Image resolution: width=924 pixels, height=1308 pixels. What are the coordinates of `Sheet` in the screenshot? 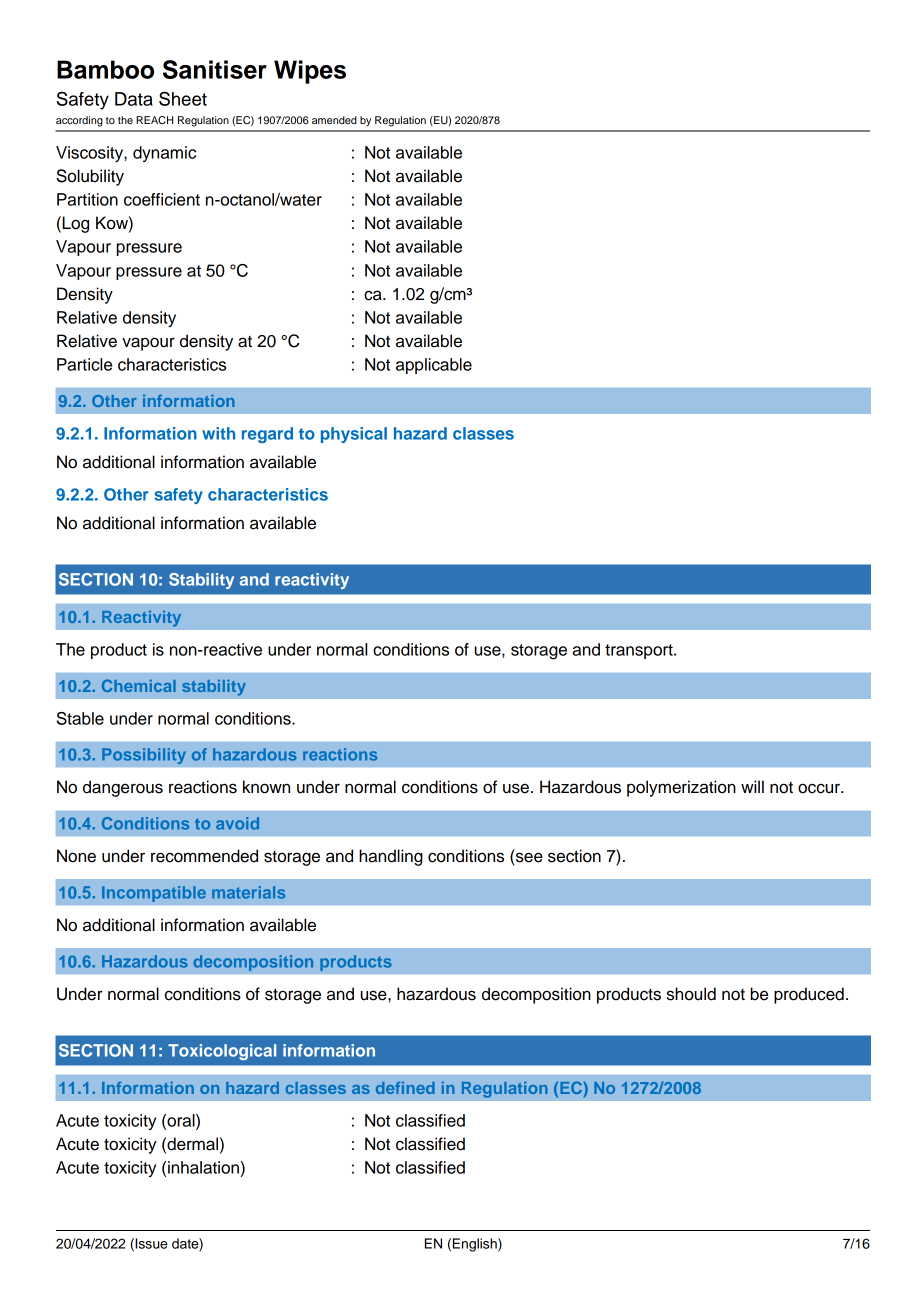 It's located at (183, 98).
